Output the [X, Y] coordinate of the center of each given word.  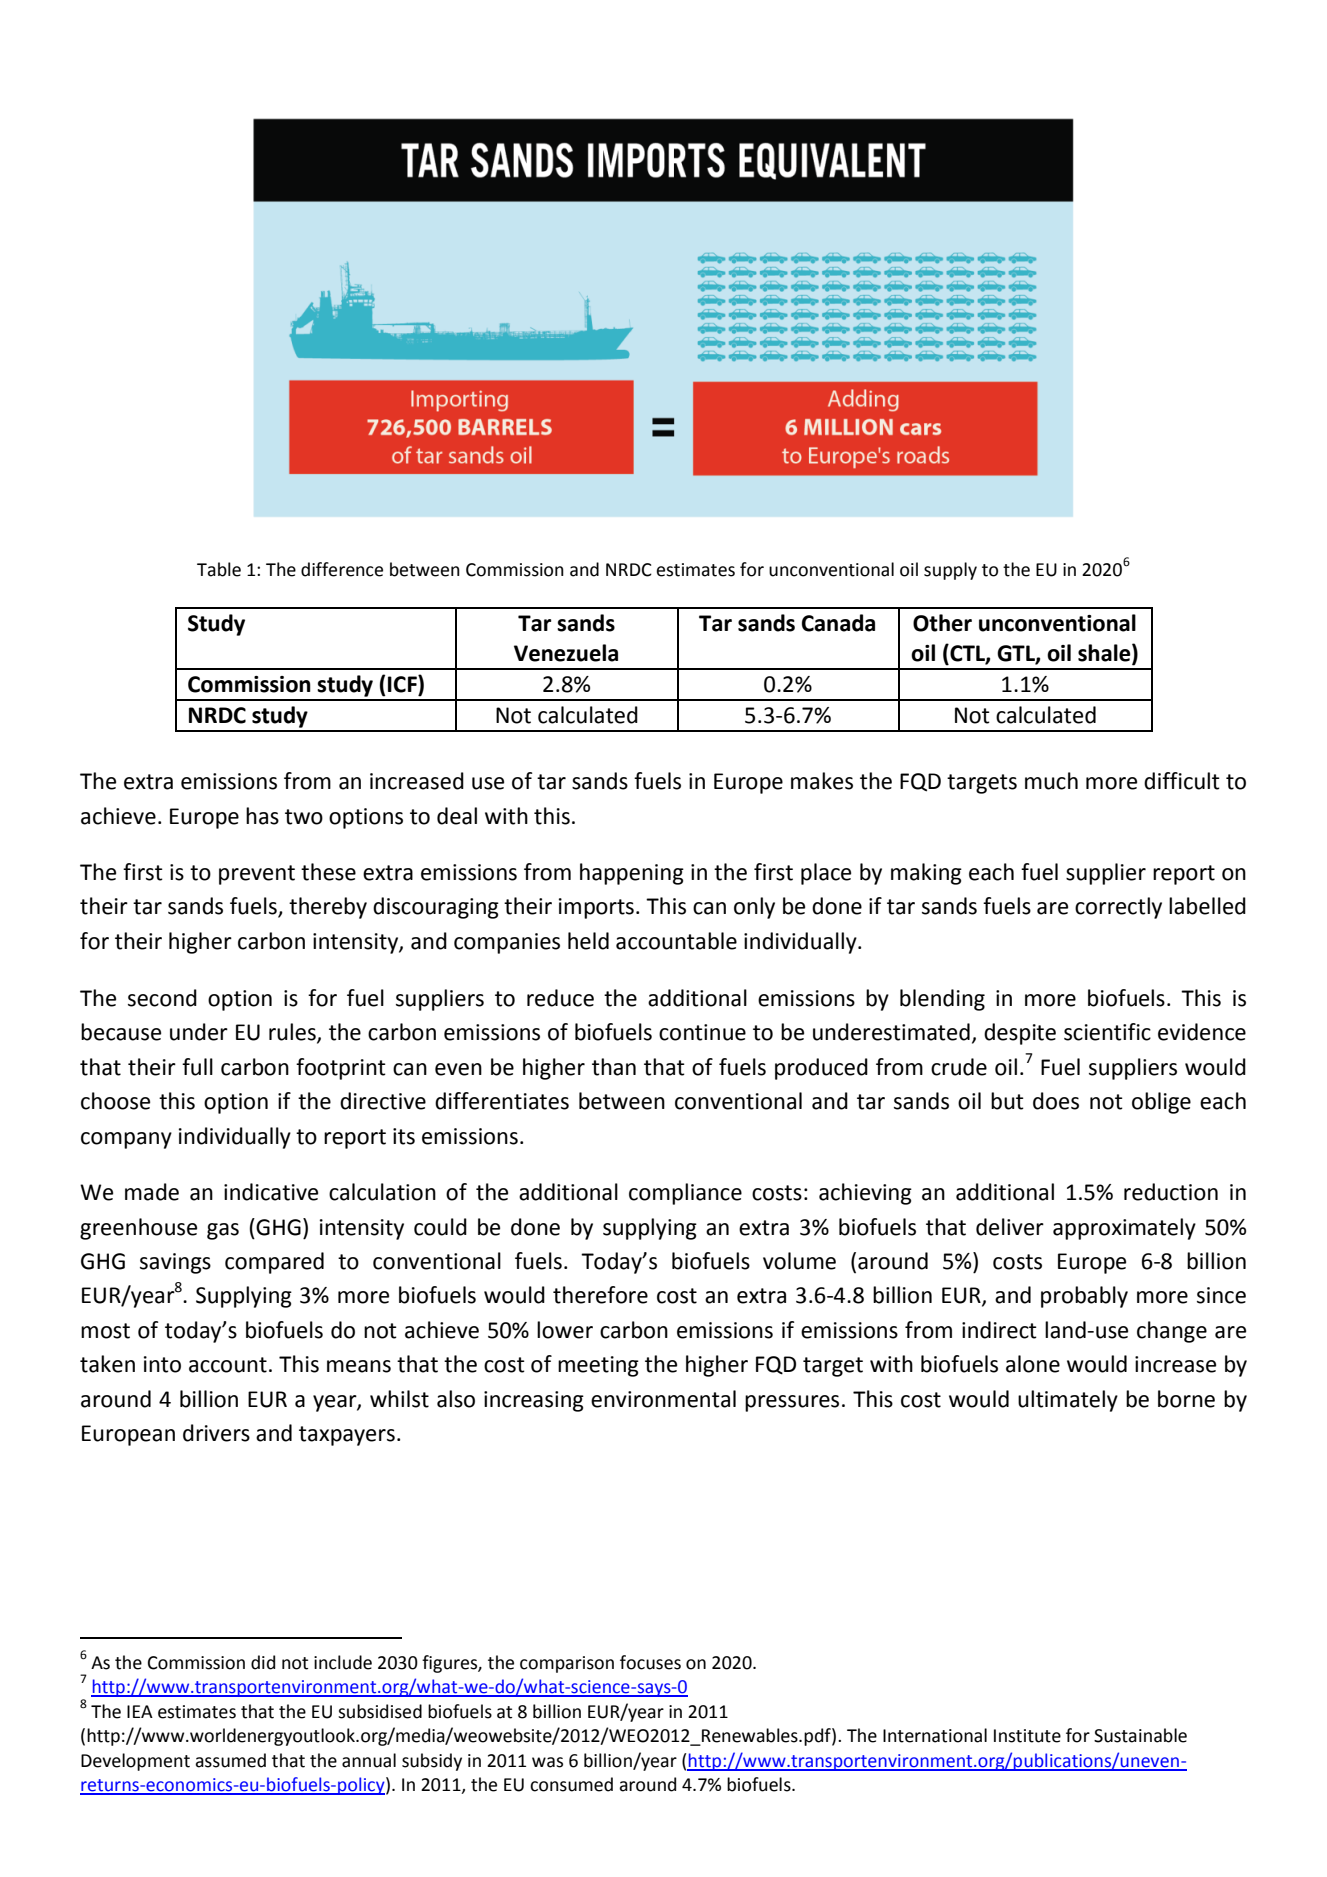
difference [342, 569]
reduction [1171, 1192]
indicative [271, 1192]
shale [1105, 654]
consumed [571, 1784]
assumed [230, 1760]
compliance [685, 1194]
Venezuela [566, 653]
